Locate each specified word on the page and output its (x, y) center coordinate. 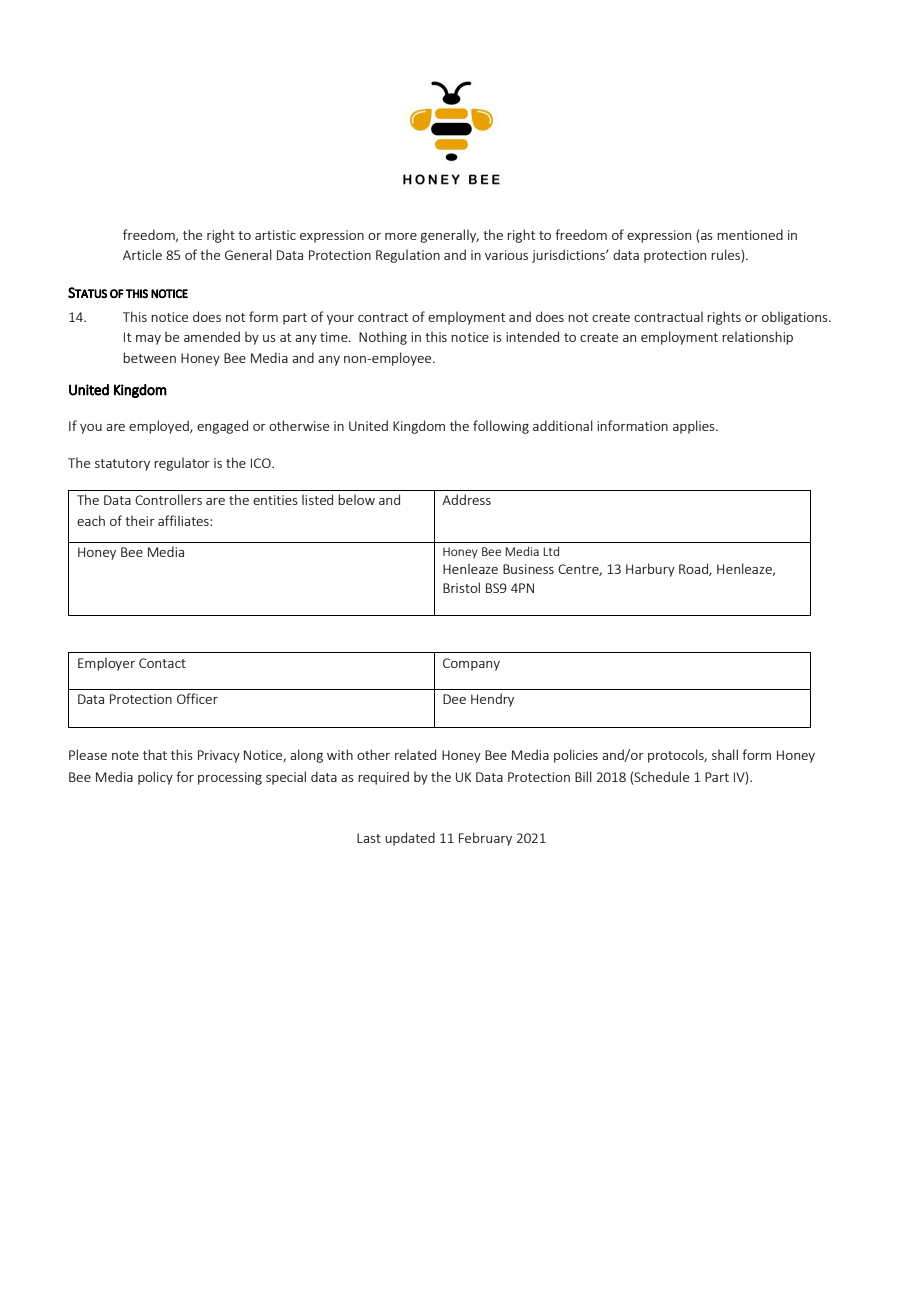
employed (160, 427)
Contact (162, 663)
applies (695, 427)
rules (725, 254)
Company (471, 664)
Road (694, 569)
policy (155, 778)
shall (725, 754)
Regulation (408, 256)
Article (142, 254)
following (501, 427)
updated (410, 839)
